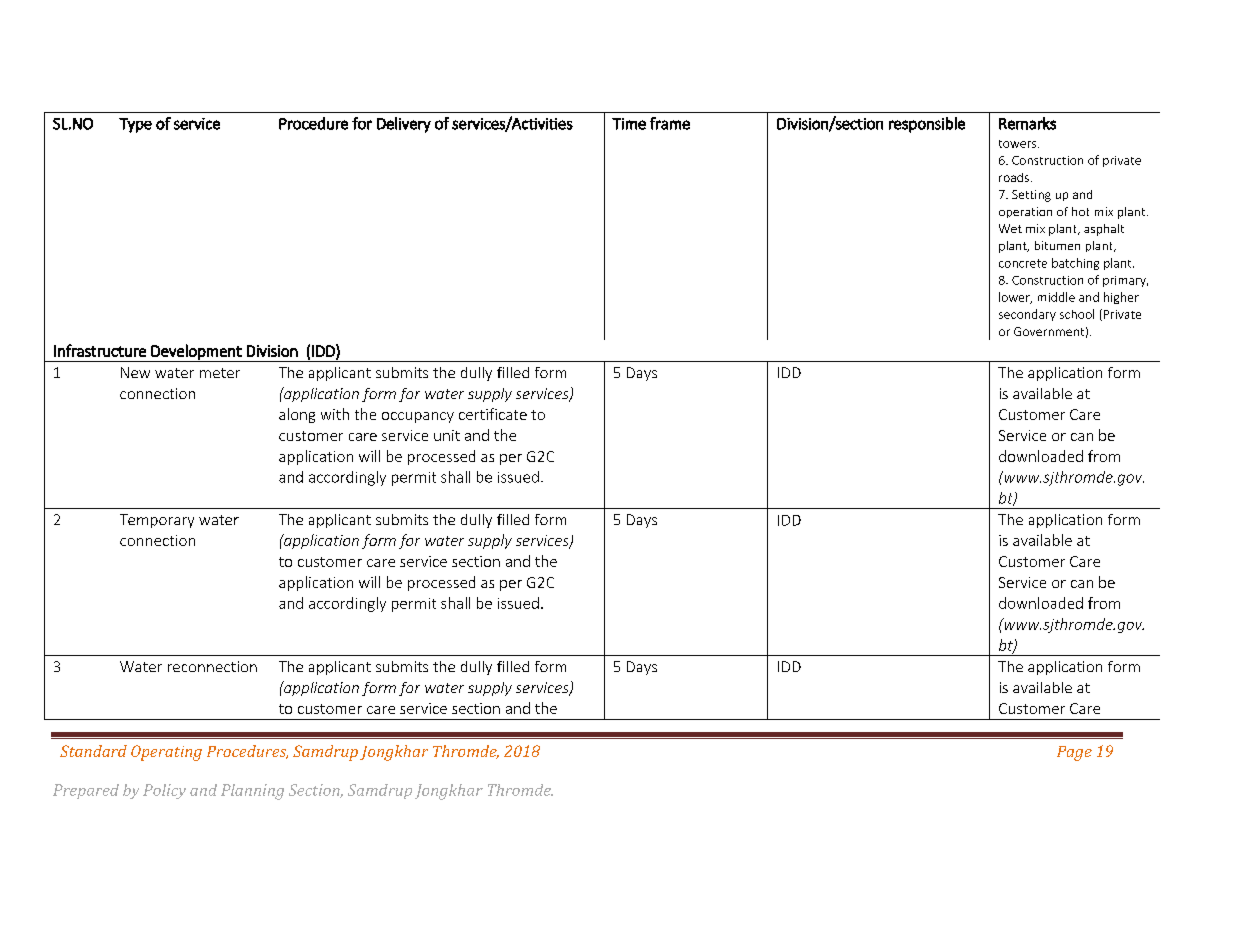  Describe the element at coordinates (1027, 315) in the page. I see `secondary` at that location.
